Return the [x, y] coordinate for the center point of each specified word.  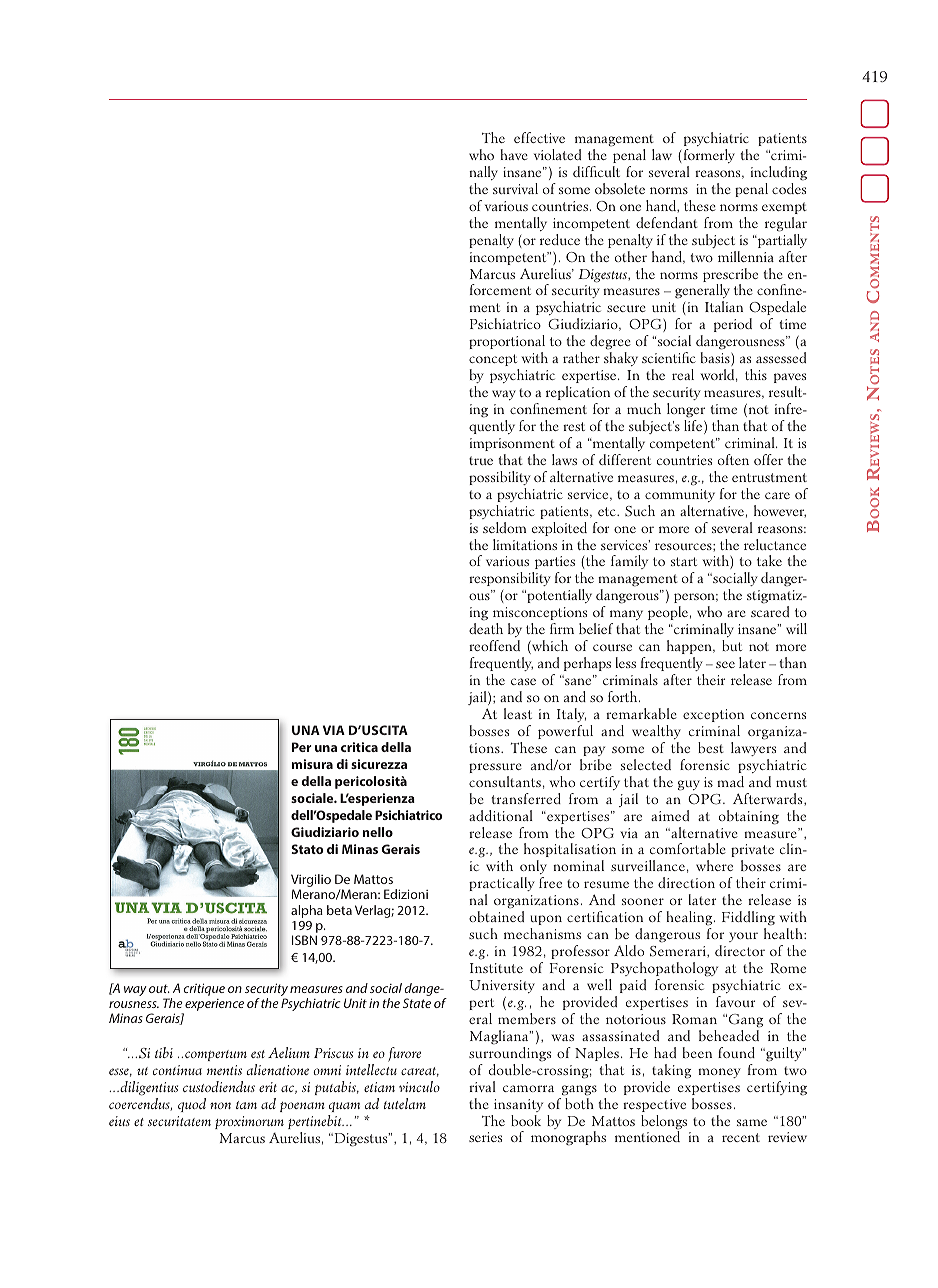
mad [730, 781]
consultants [505, 781]
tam [246, 1105]
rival [482, 1086]
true [481, 460]
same [752, 1122]
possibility [500, 478]
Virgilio [311, 882]
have [514, 154]
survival [515, 188]
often [733, 459]
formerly [709, 156]
